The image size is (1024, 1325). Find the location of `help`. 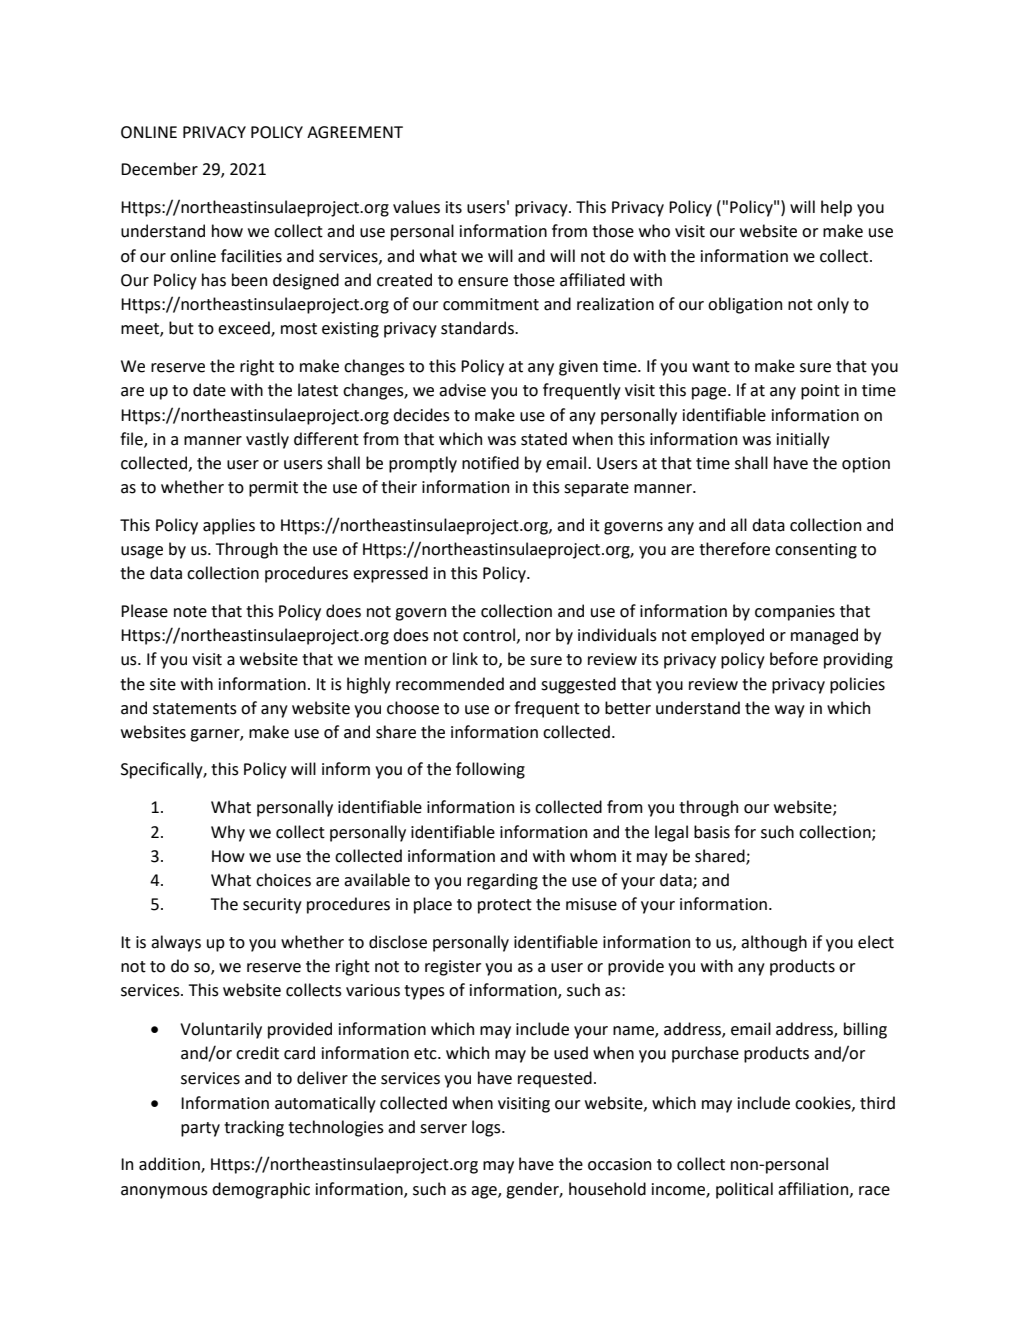

help is located at coordinates (836, 208).
